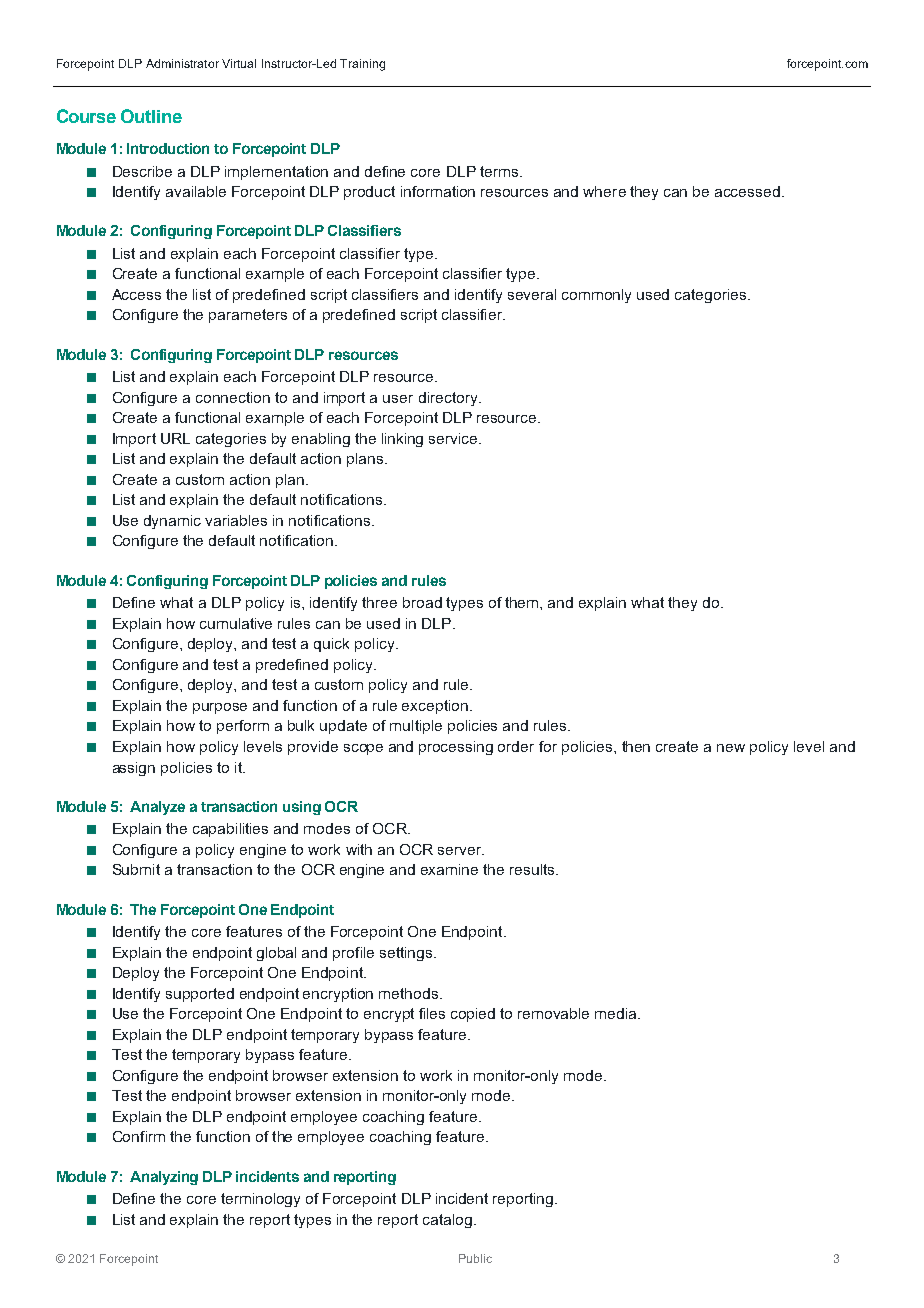 This image has width=924, height=1308. Describe the element at coordinates (164, 1178) in the image. I see `Analyzing` at that location.
